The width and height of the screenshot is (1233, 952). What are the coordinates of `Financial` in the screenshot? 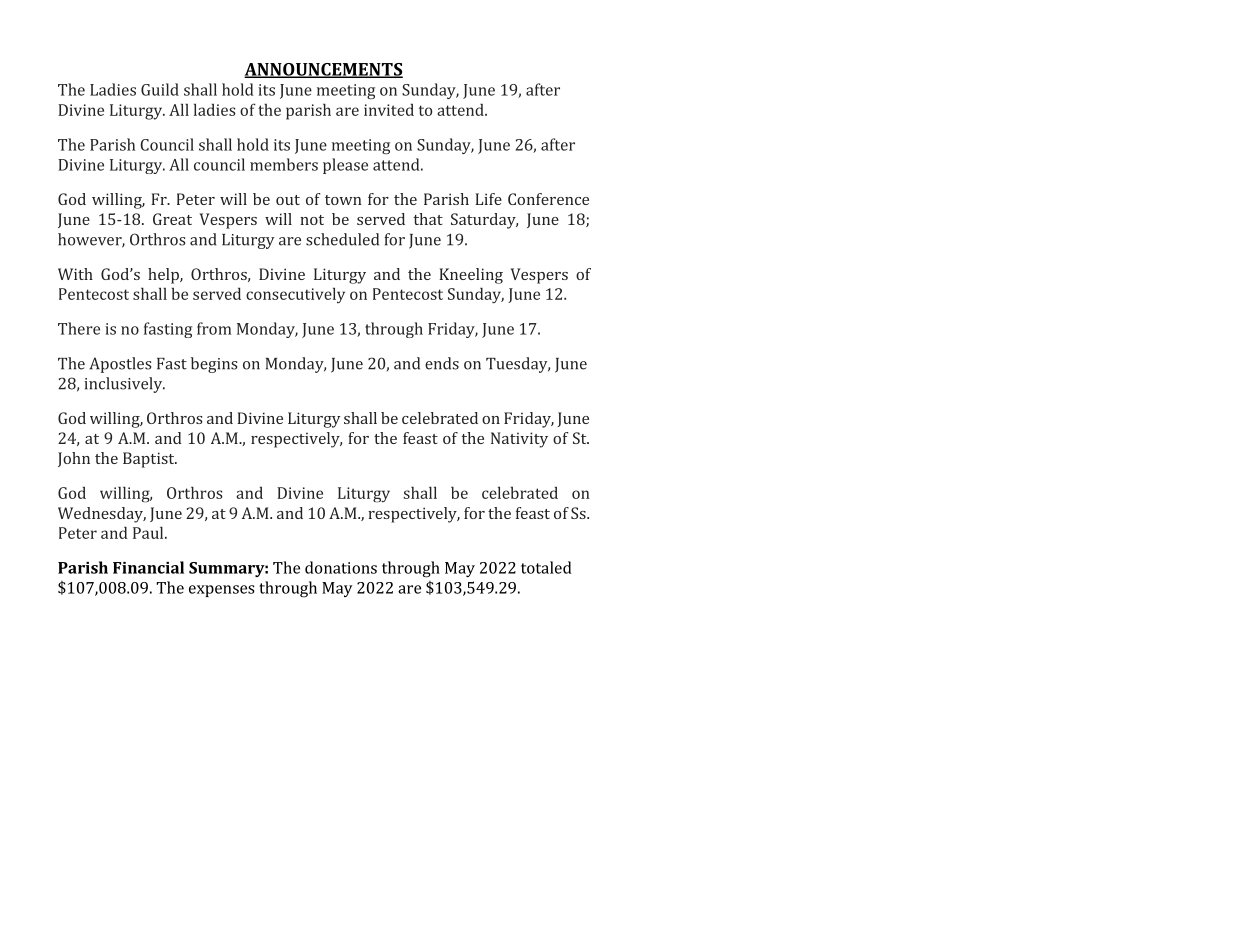 It's located at (148, 567).
